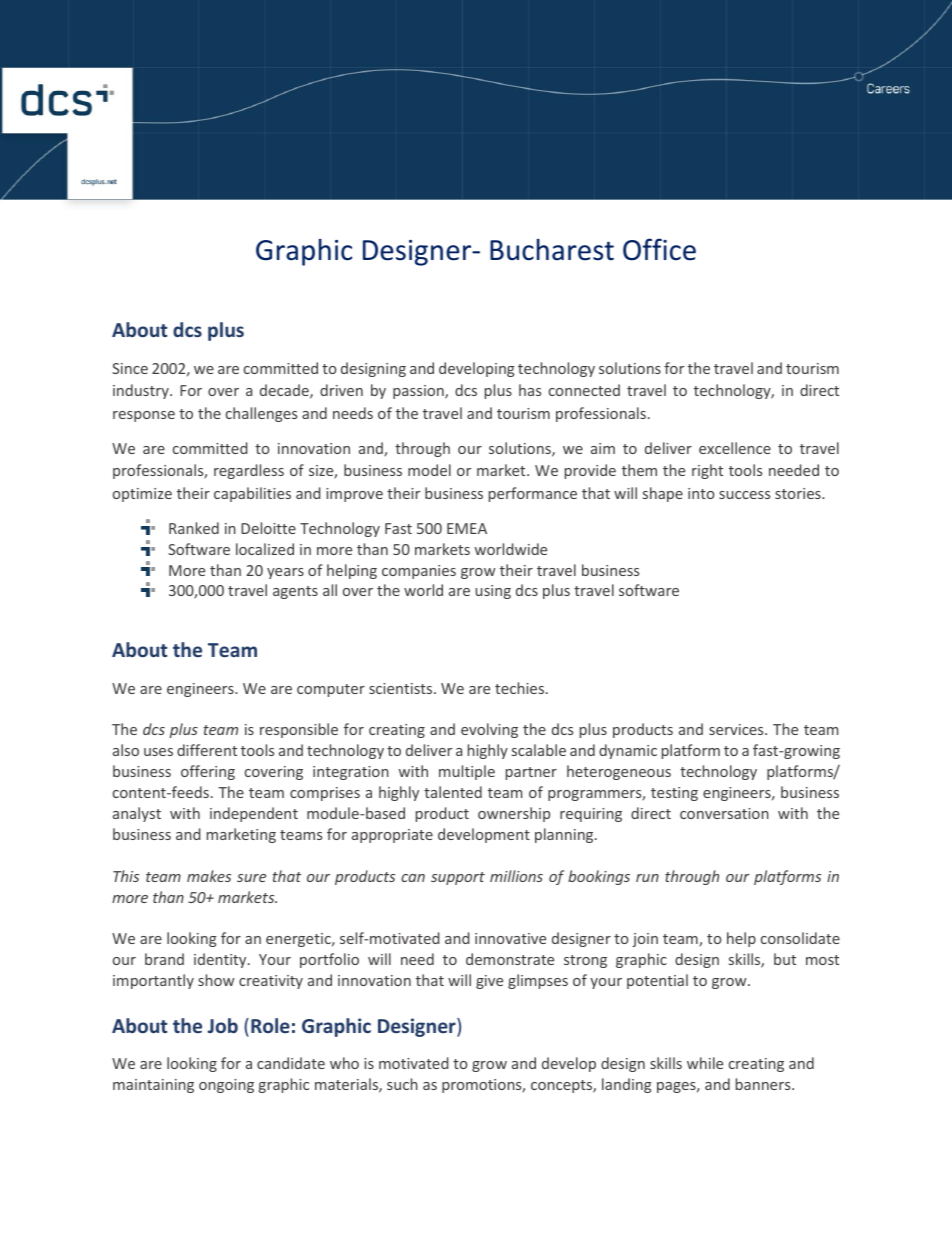  I want to click on conversation, so click(724, 813).
